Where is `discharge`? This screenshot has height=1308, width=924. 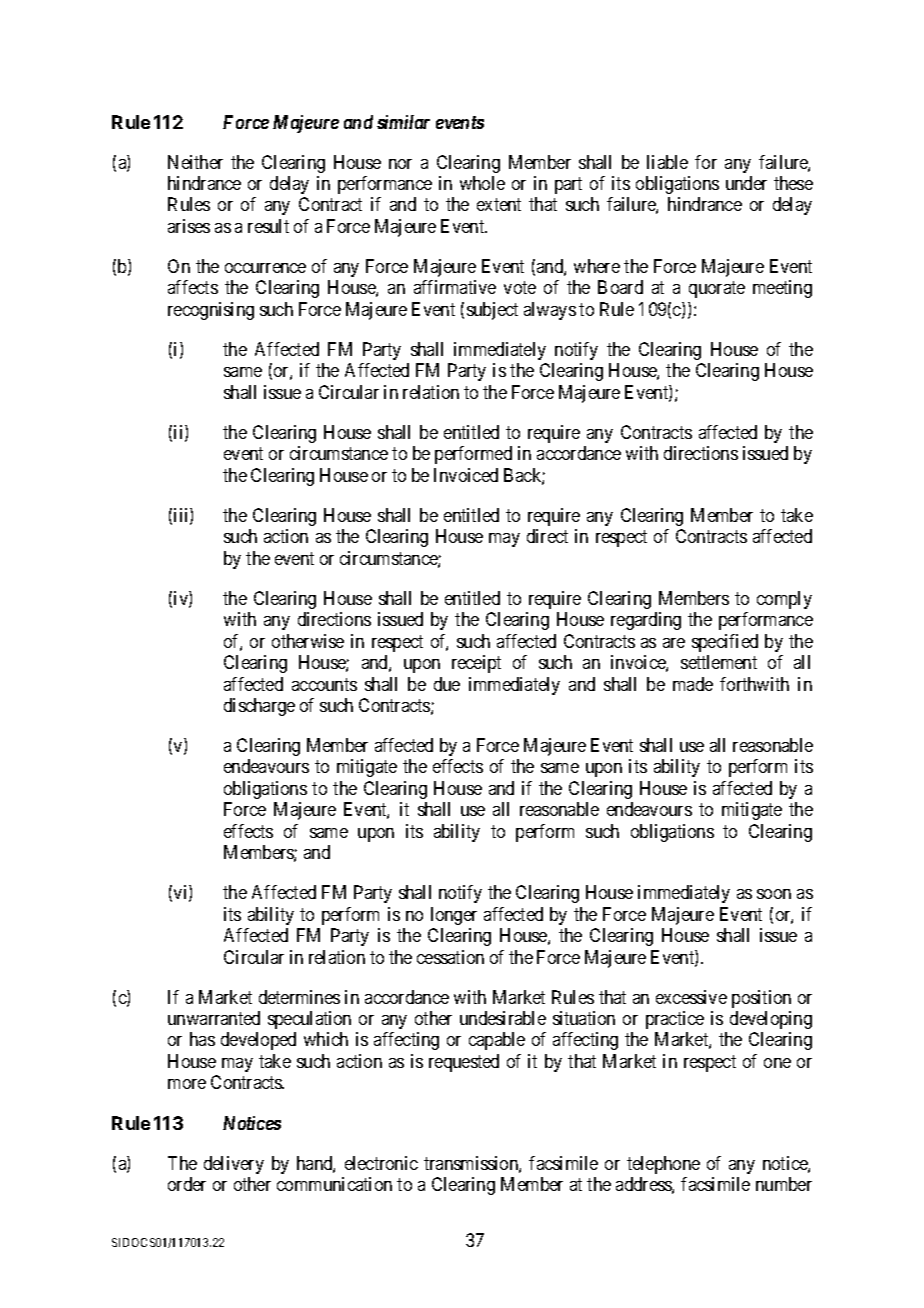
discharge is located at coordinates (259, 707).
